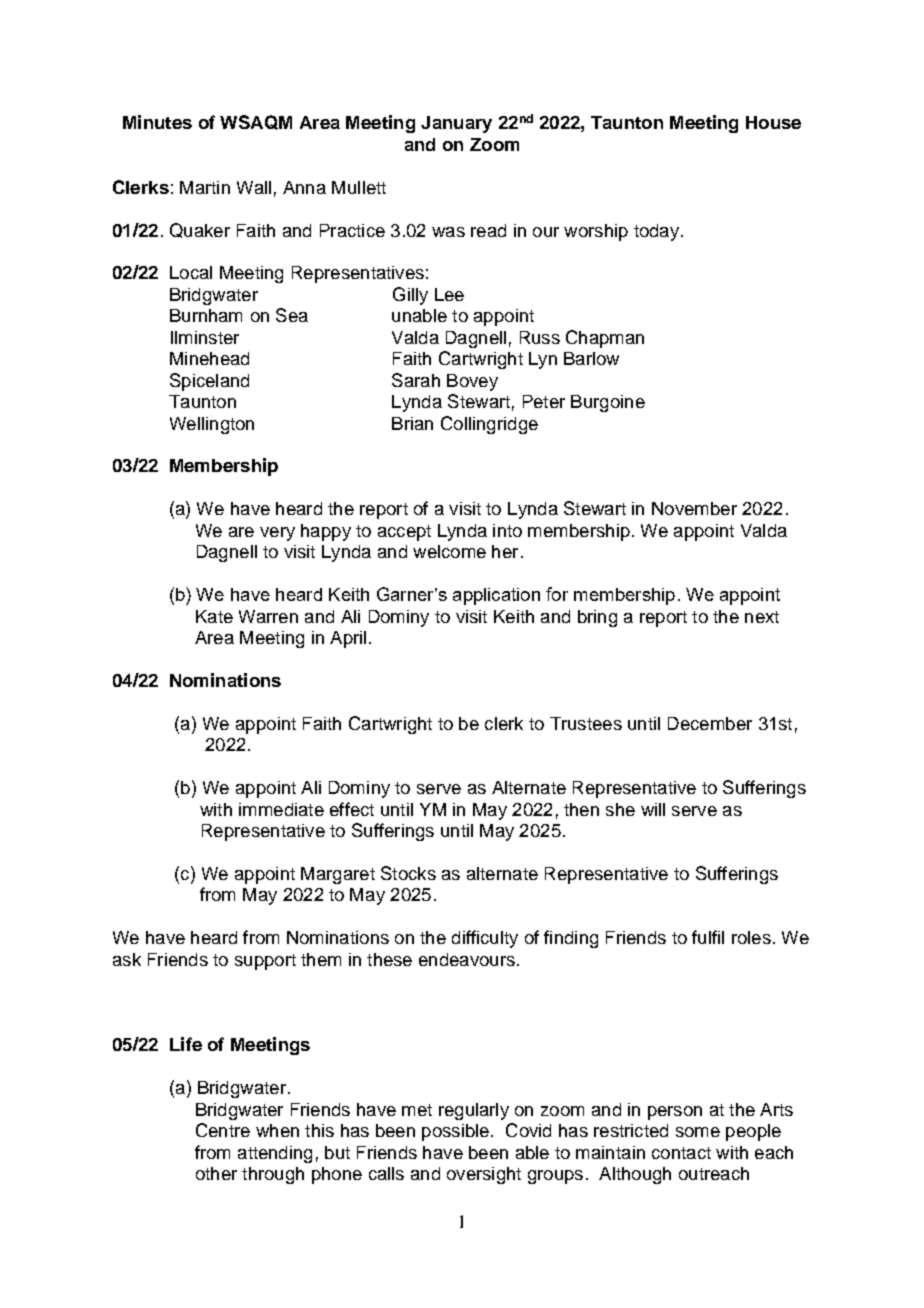  Describe the element at coordinates (212, 425) in the document. I see `Wellington` at that location.
